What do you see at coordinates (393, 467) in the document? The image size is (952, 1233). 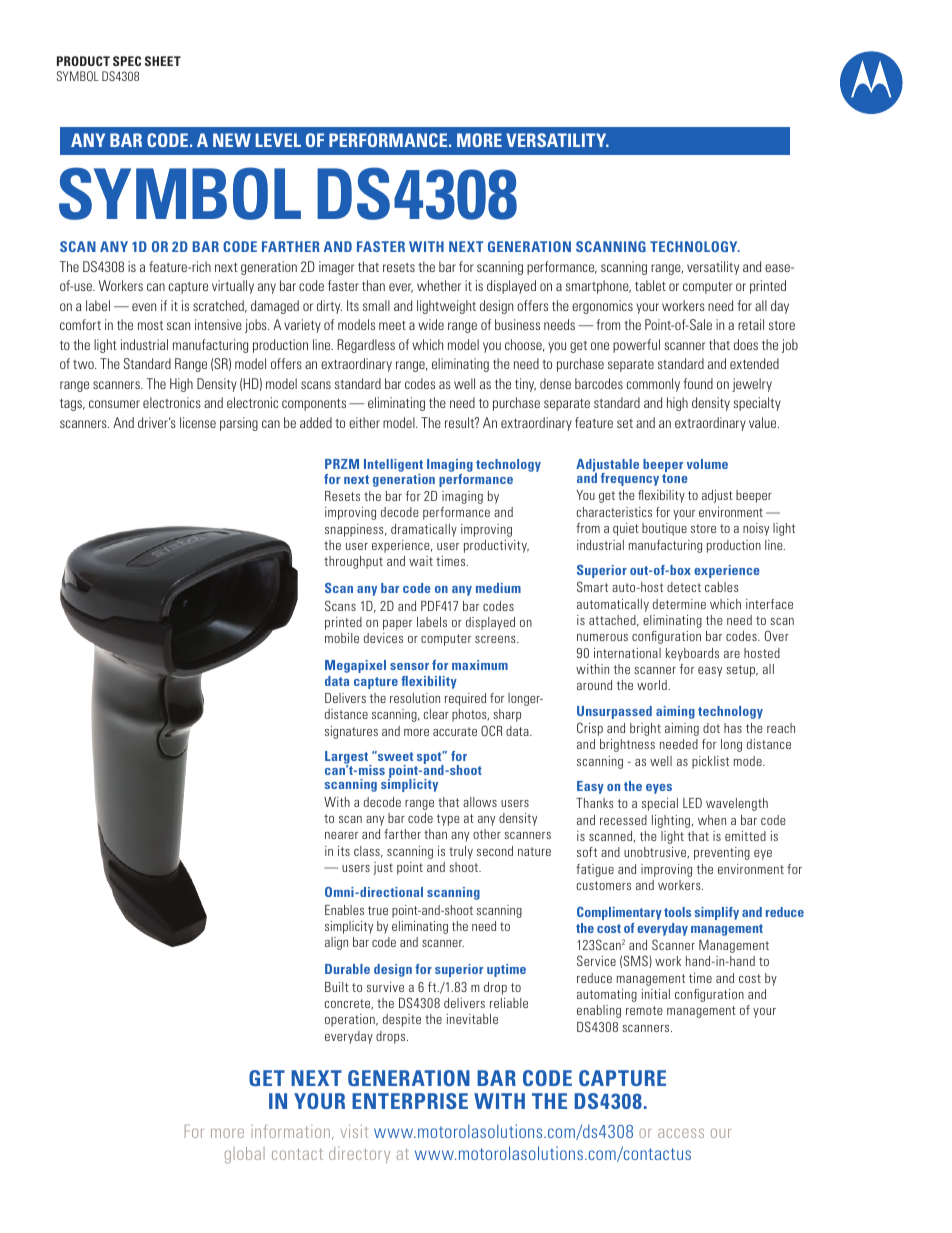 I see `Intelligent` at bounding box center [393, 467].
